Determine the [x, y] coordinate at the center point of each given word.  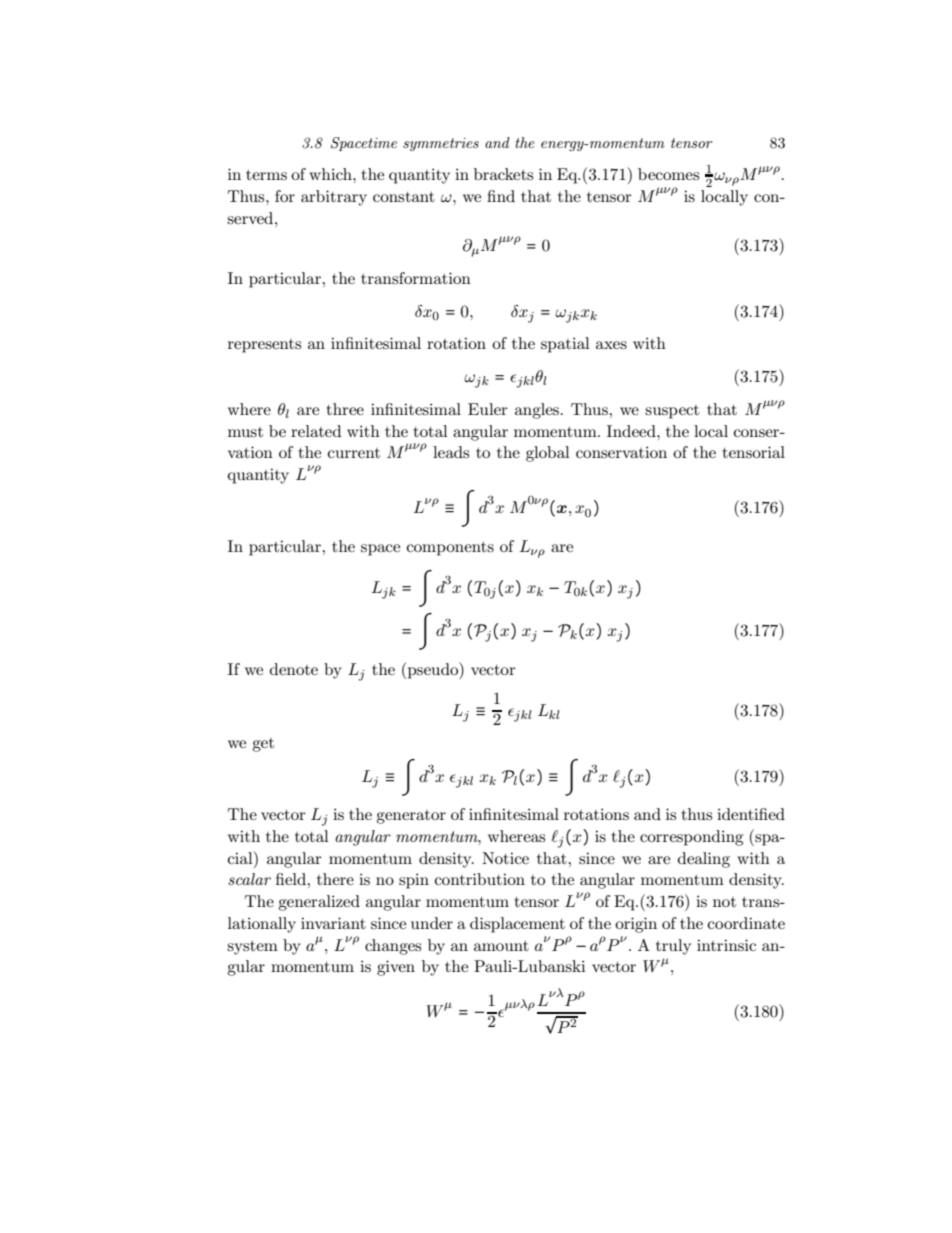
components [450, 549]
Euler [488, 409]
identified [751, 814]
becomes [668, 174]
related [316, 431]
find [501, 196]
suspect [672, 412]
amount [501, 946]
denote [294, 669]
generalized [319, 903]
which [331, 174]
